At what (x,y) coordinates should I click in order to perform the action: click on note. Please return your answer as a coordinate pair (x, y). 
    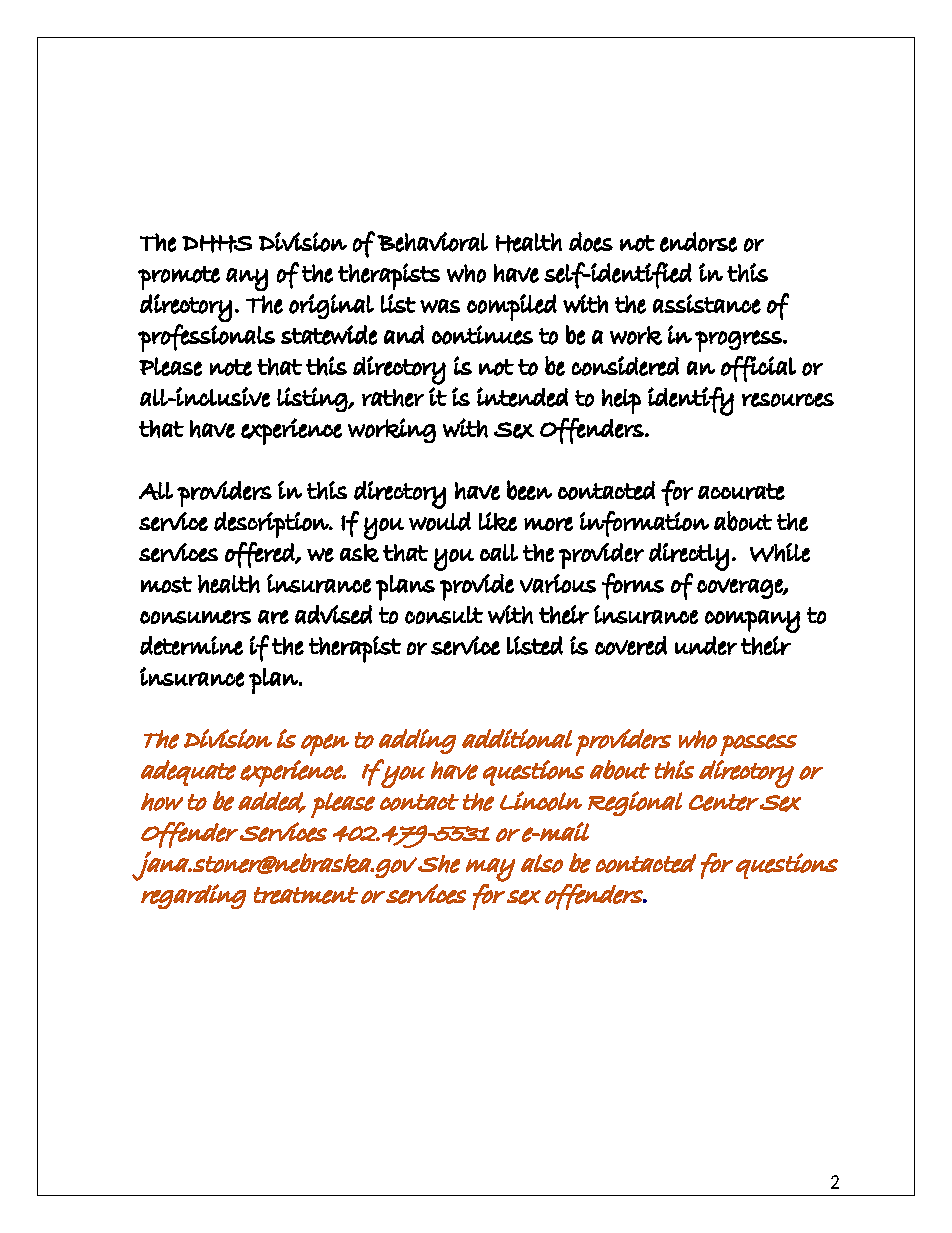
    Looking at the image, I should click on (231, 367).
